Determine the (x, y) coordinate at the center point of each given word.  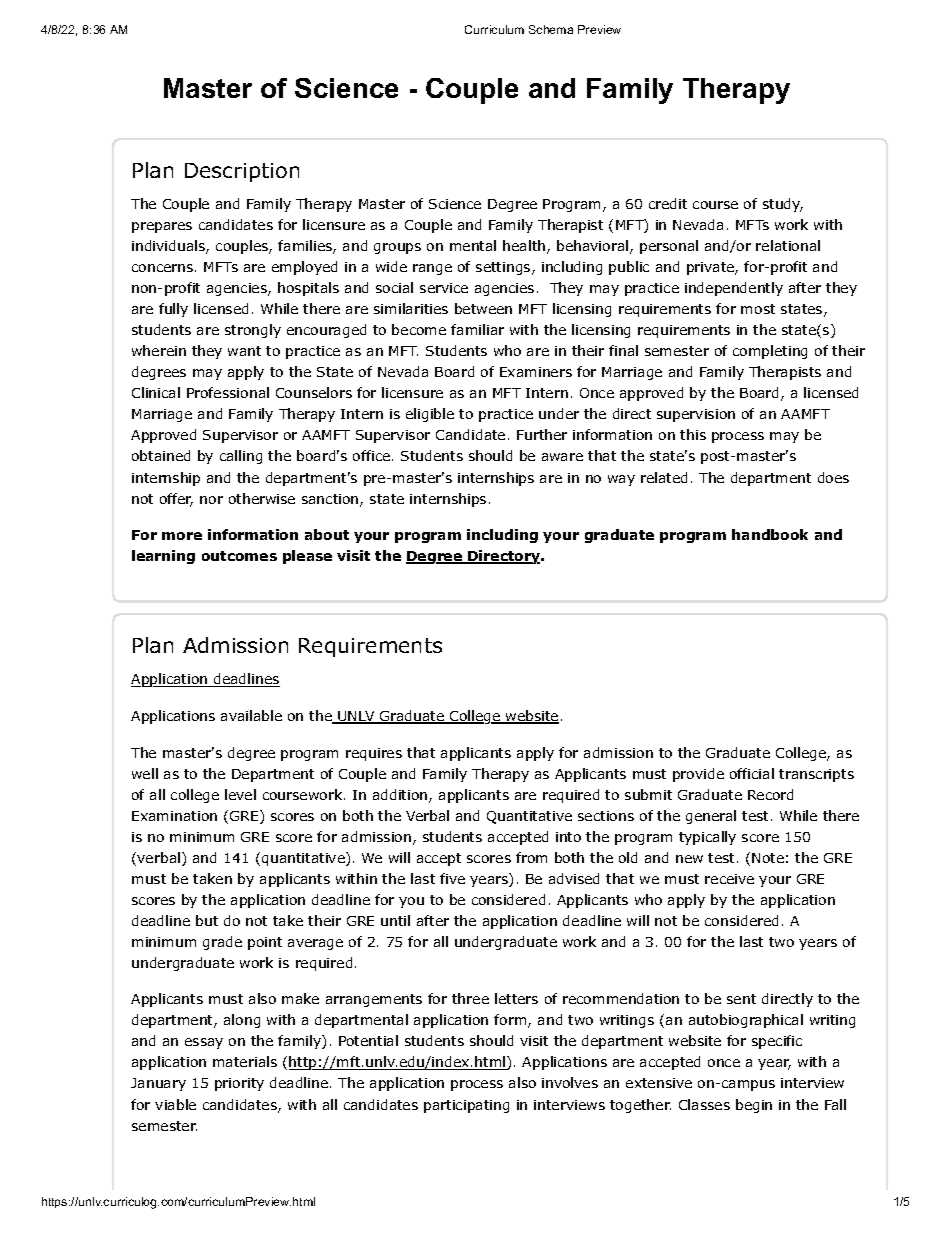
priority (239, 1084)
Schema (551, 29)
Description (242, 172)
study (783, 205)
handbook (770, 534)
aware (562, 457)
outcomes (239, 556)
